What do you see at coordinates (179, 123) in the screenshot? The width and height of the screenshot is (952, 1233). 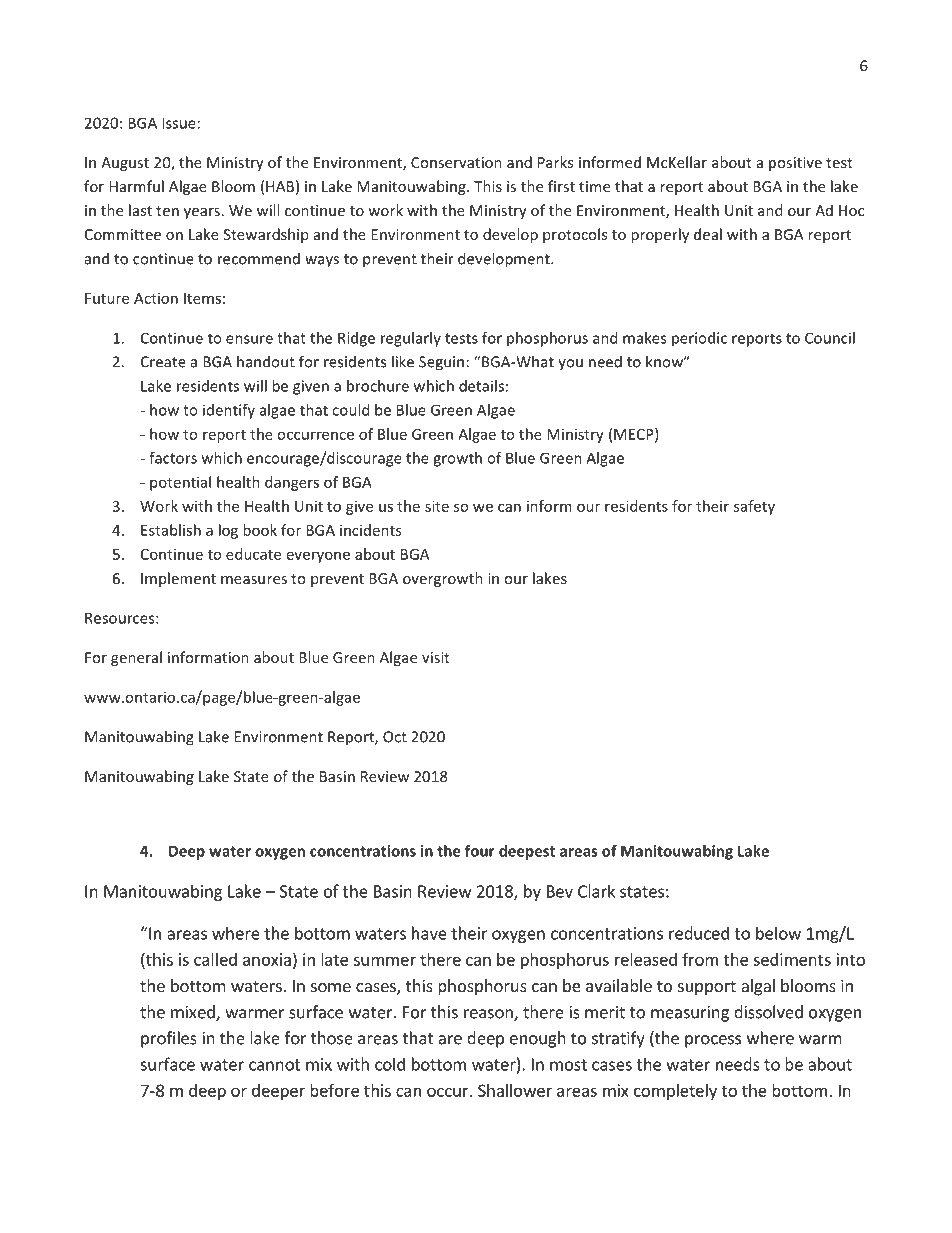 I see `Issue` at bounding box center [179, 123].
